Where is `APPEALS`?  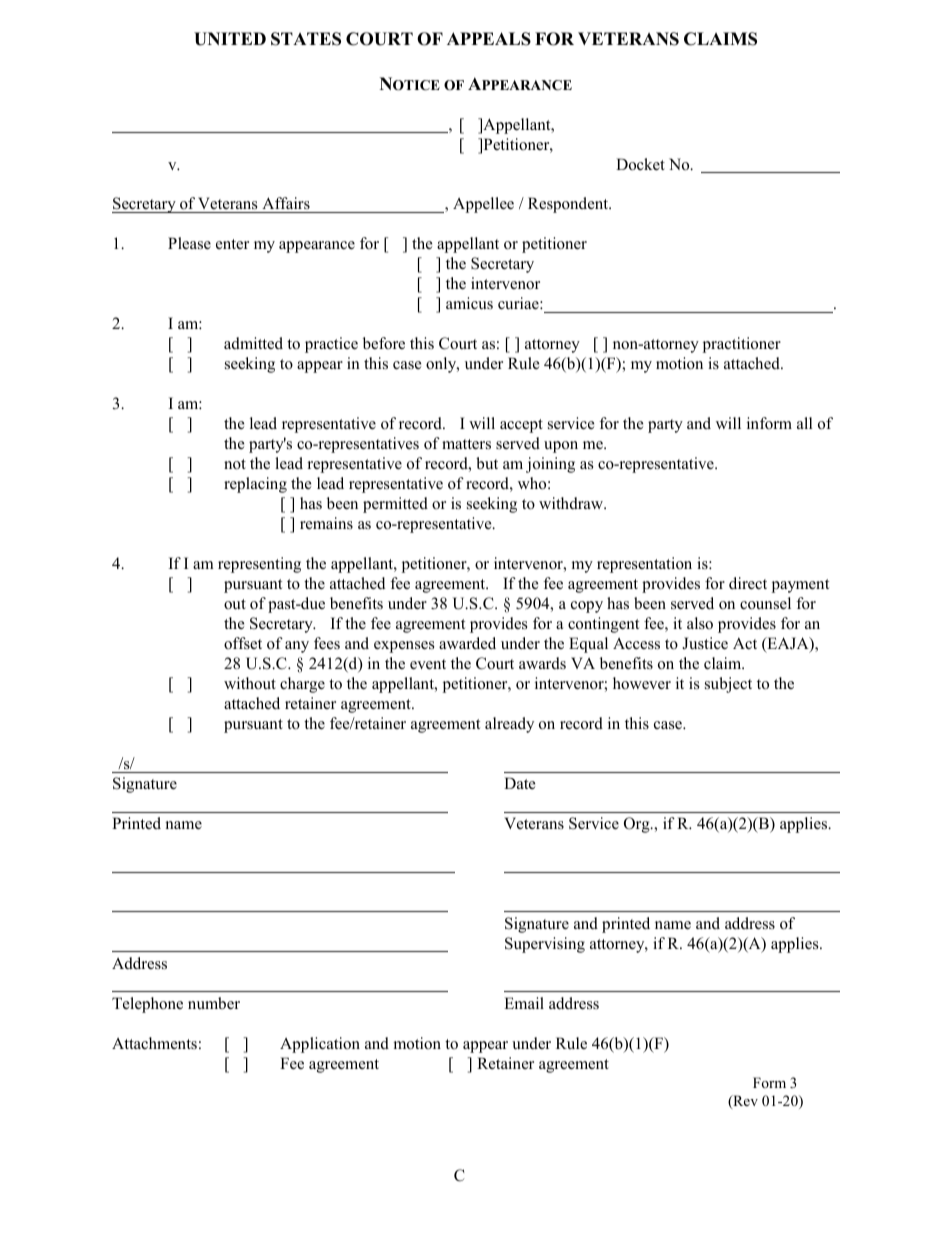
APPEALS is located at coordinates (489, 39).
